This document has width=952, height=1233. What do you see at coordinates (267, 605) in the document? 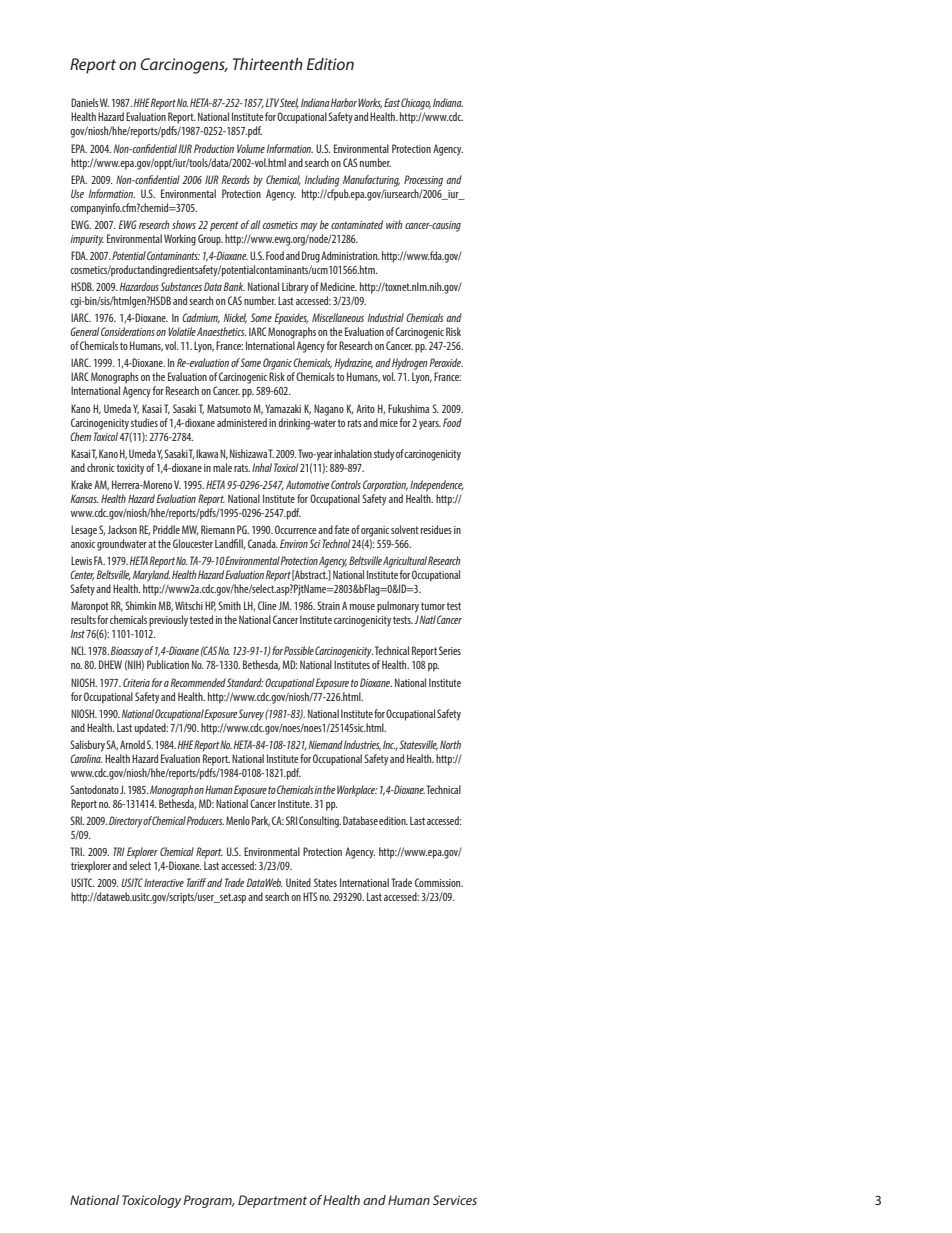
I see `Cline` at bounding box center [267, 605].
